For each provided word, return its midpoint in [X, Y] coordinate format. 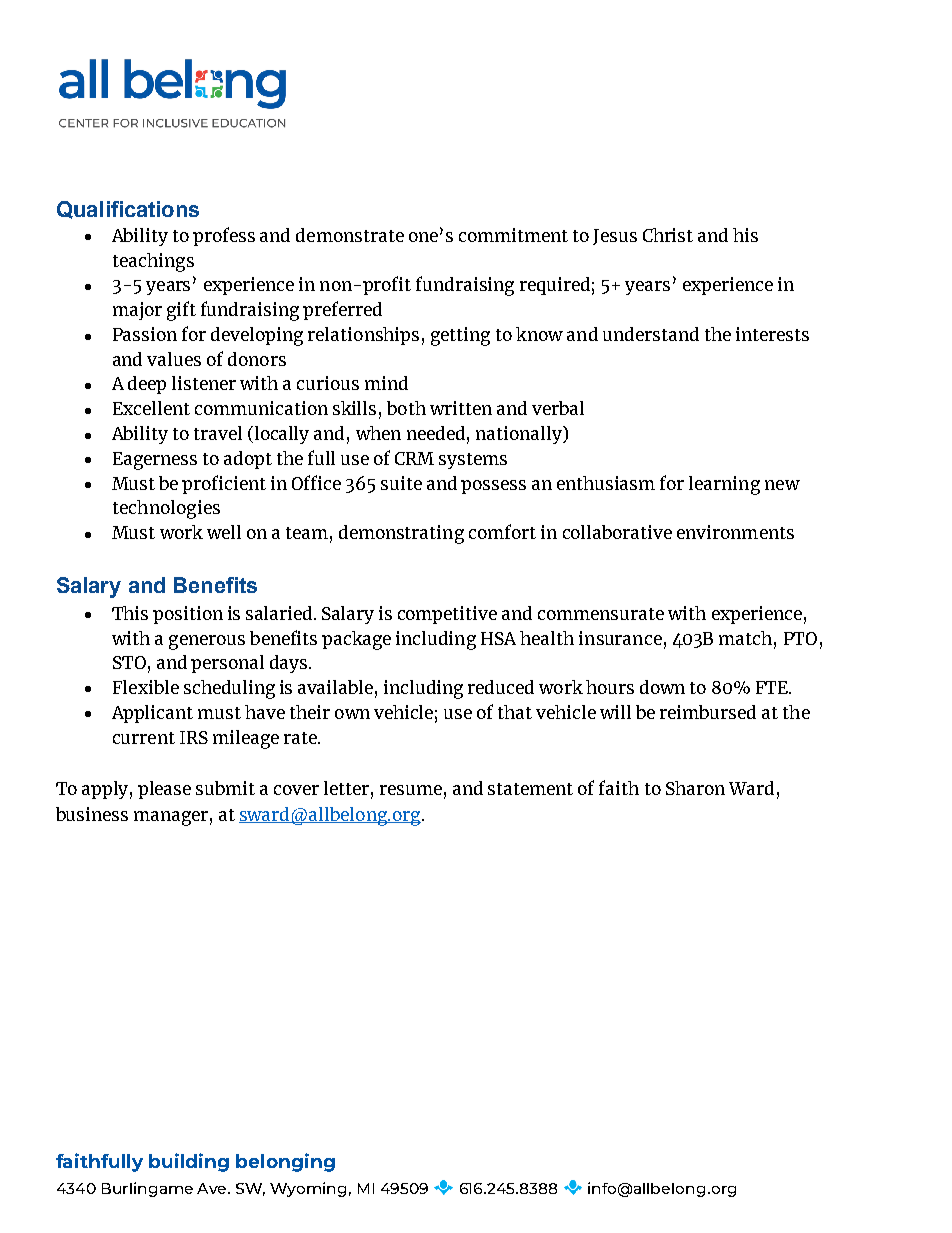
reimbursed [708, 712]
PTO [800, 638]
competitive [447, 615]
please [164, 790]
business [92, 814]
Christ [668, 235]
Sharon [695, 788]
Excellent [151, 408]
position [188, 615]
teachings [153, 262]
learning [724, 485]
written [461, 408]
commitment [513, 235]
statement [530, 789]
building [189, 1162]
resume [411, 790]
